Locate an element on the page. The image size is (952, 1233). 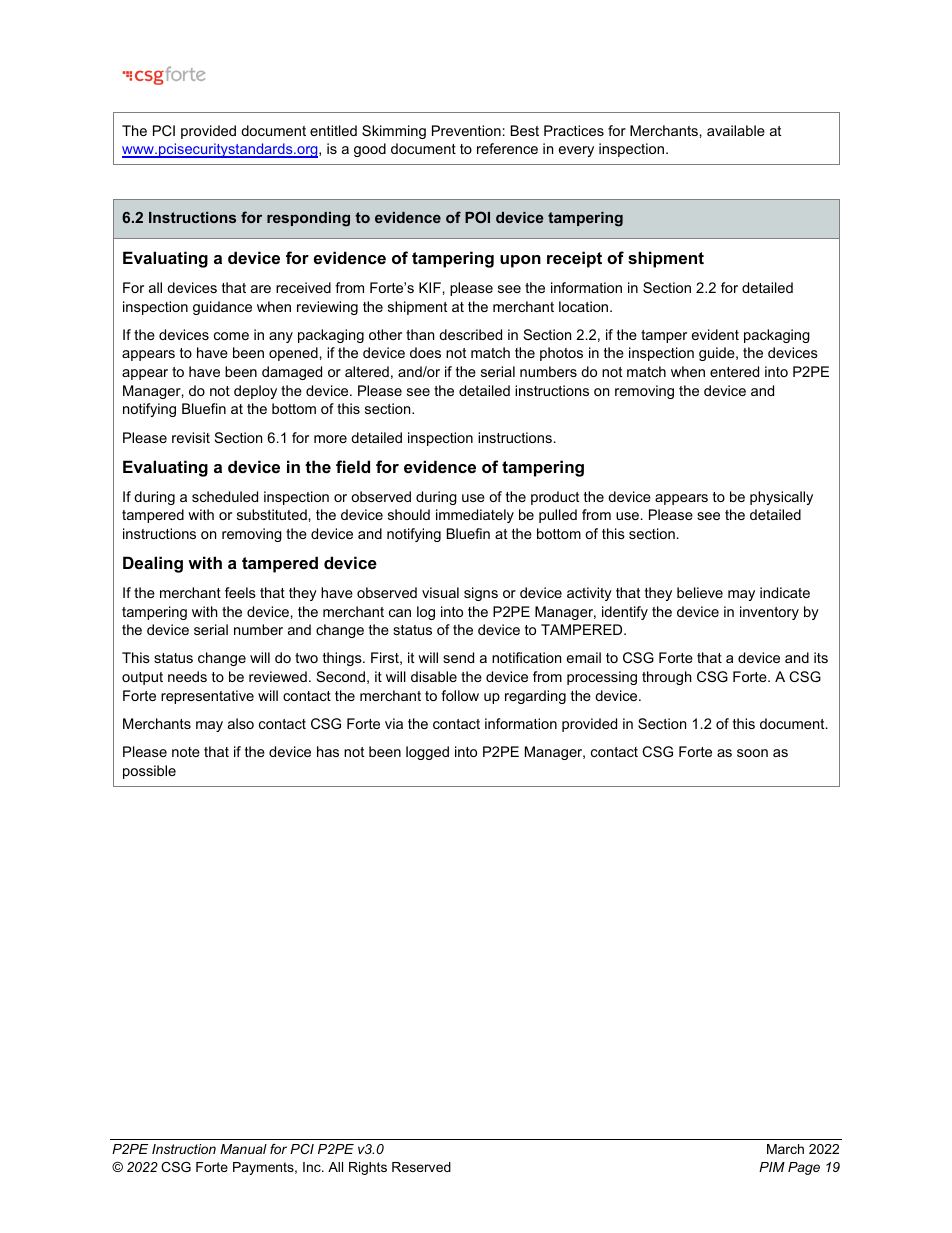
Manual is located at coordinates (243, 1149).
